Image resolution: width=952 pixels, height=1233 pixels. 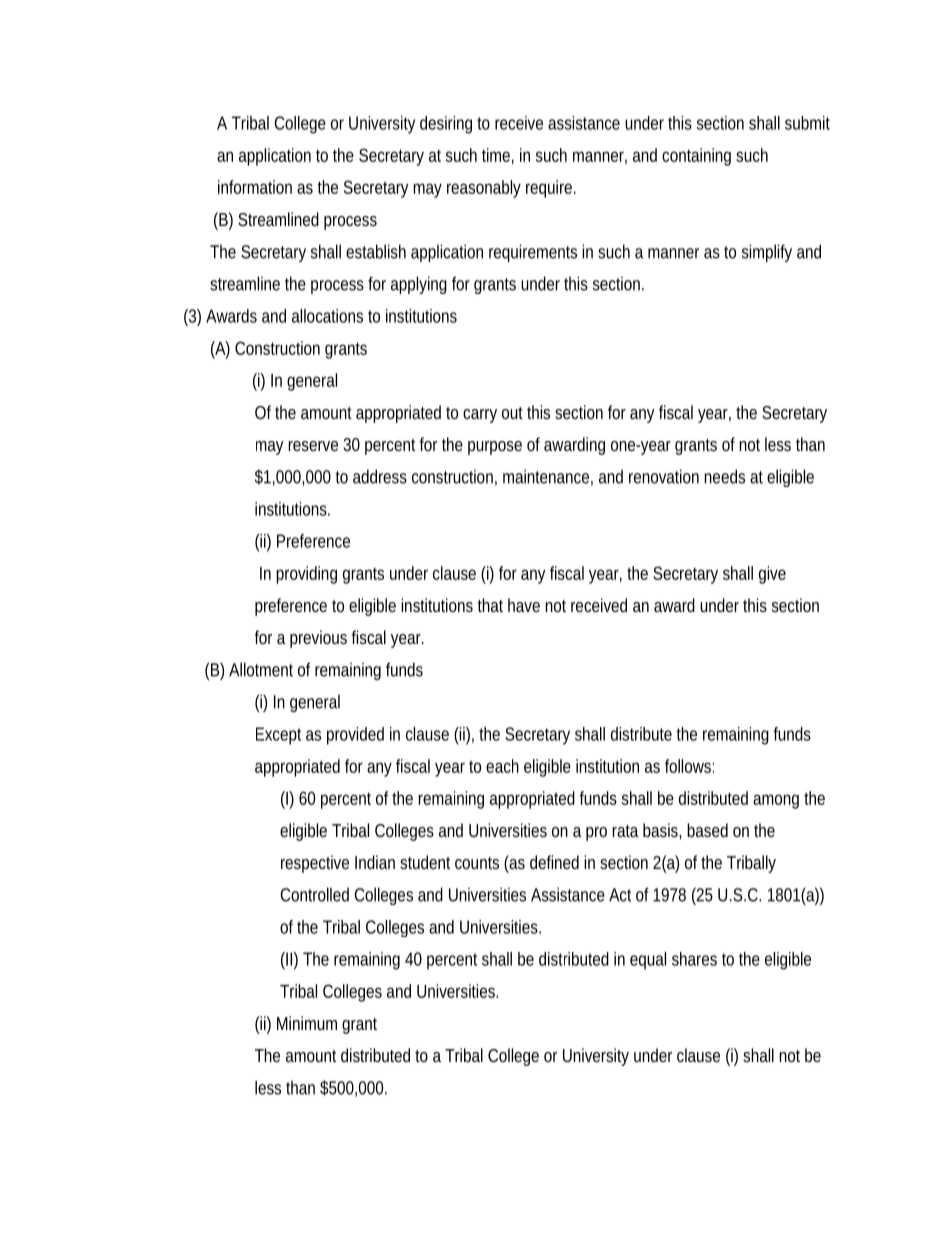 I want to click on out, so click(x=512, y=413).
